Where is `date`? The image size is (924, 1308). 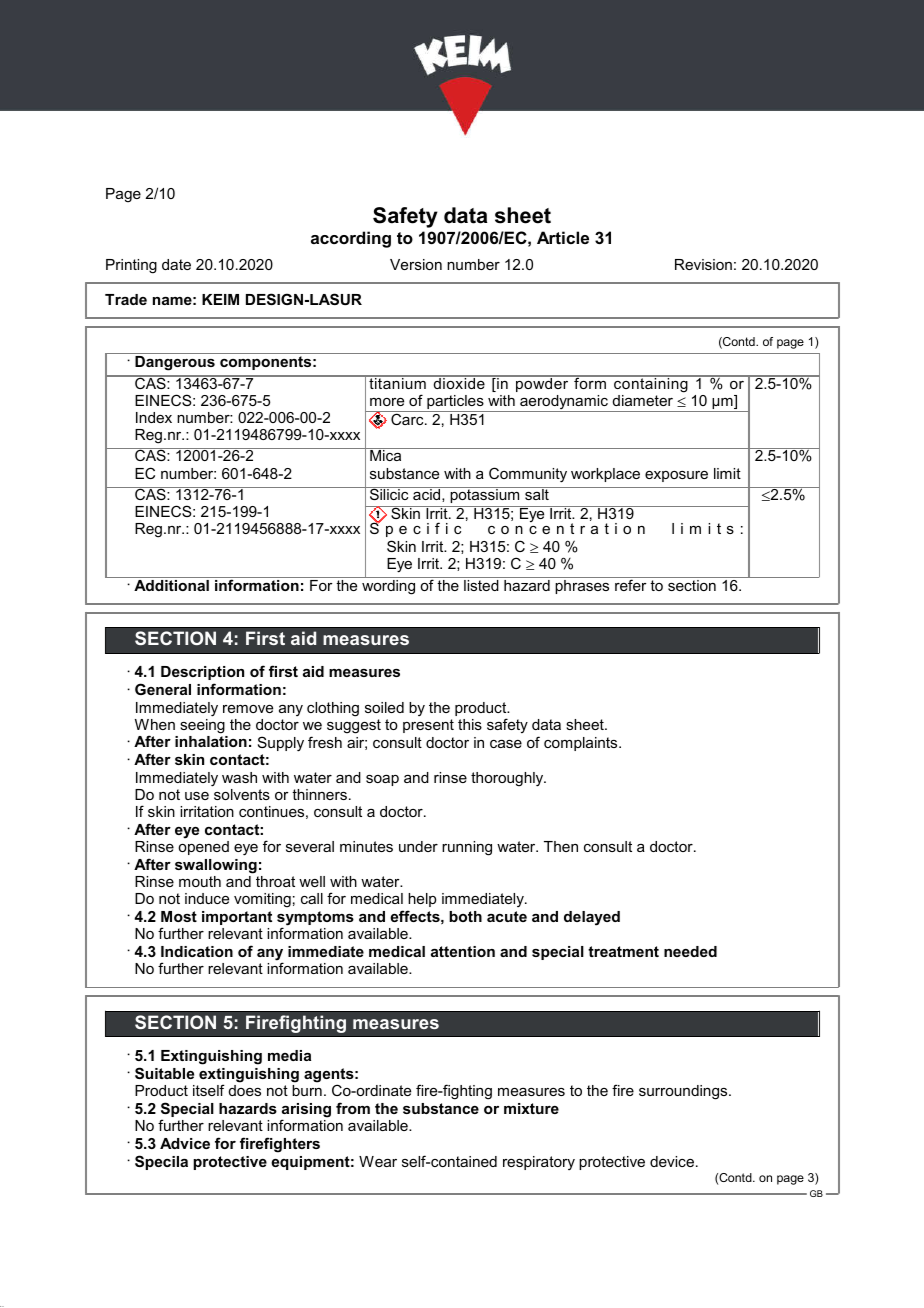
date is located at coordinates (176, 264).
